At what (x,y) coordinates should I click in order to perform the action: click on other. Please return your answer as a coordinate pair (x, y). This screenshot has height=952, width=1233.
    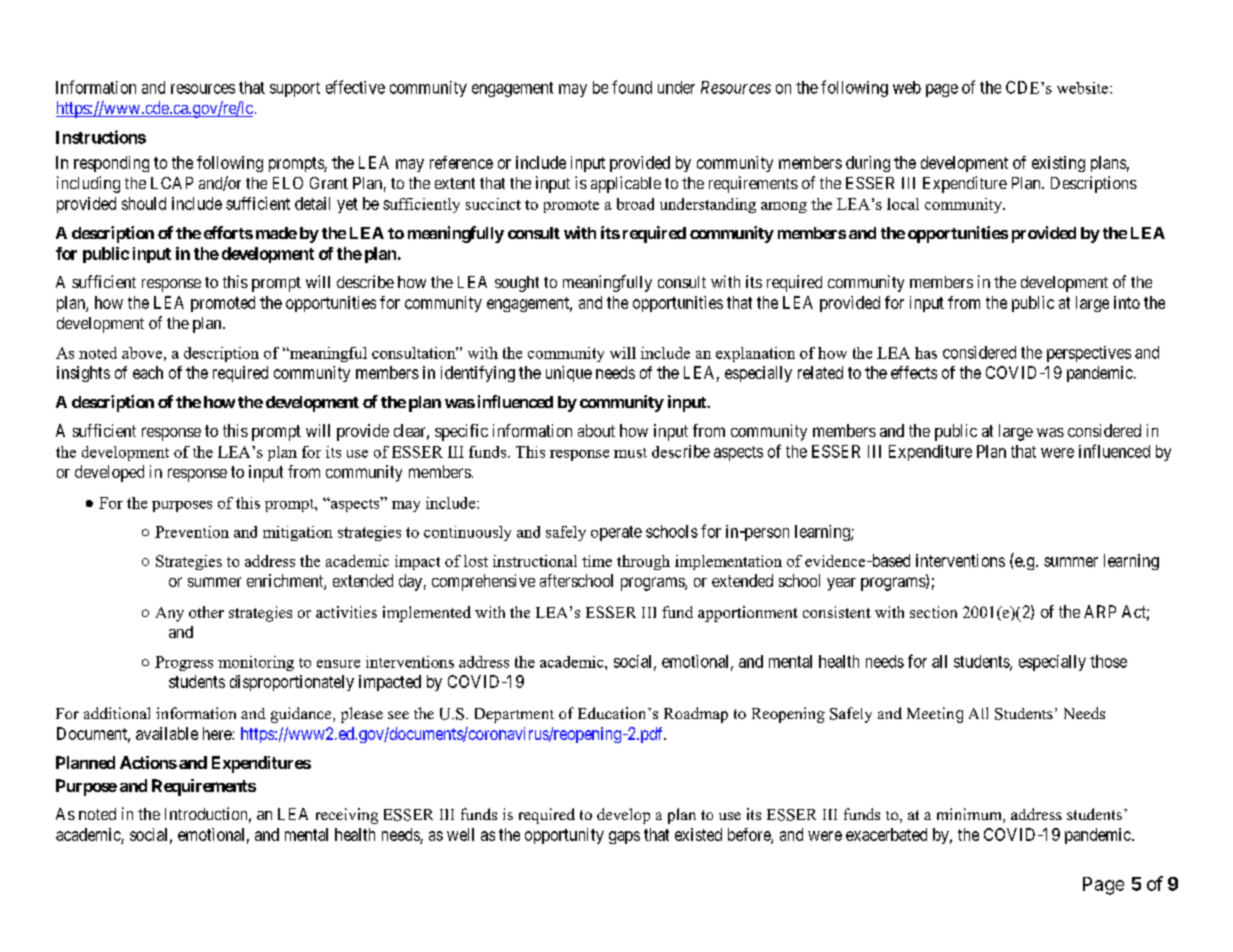
    Looking at the image, I should click on (206, 612).
